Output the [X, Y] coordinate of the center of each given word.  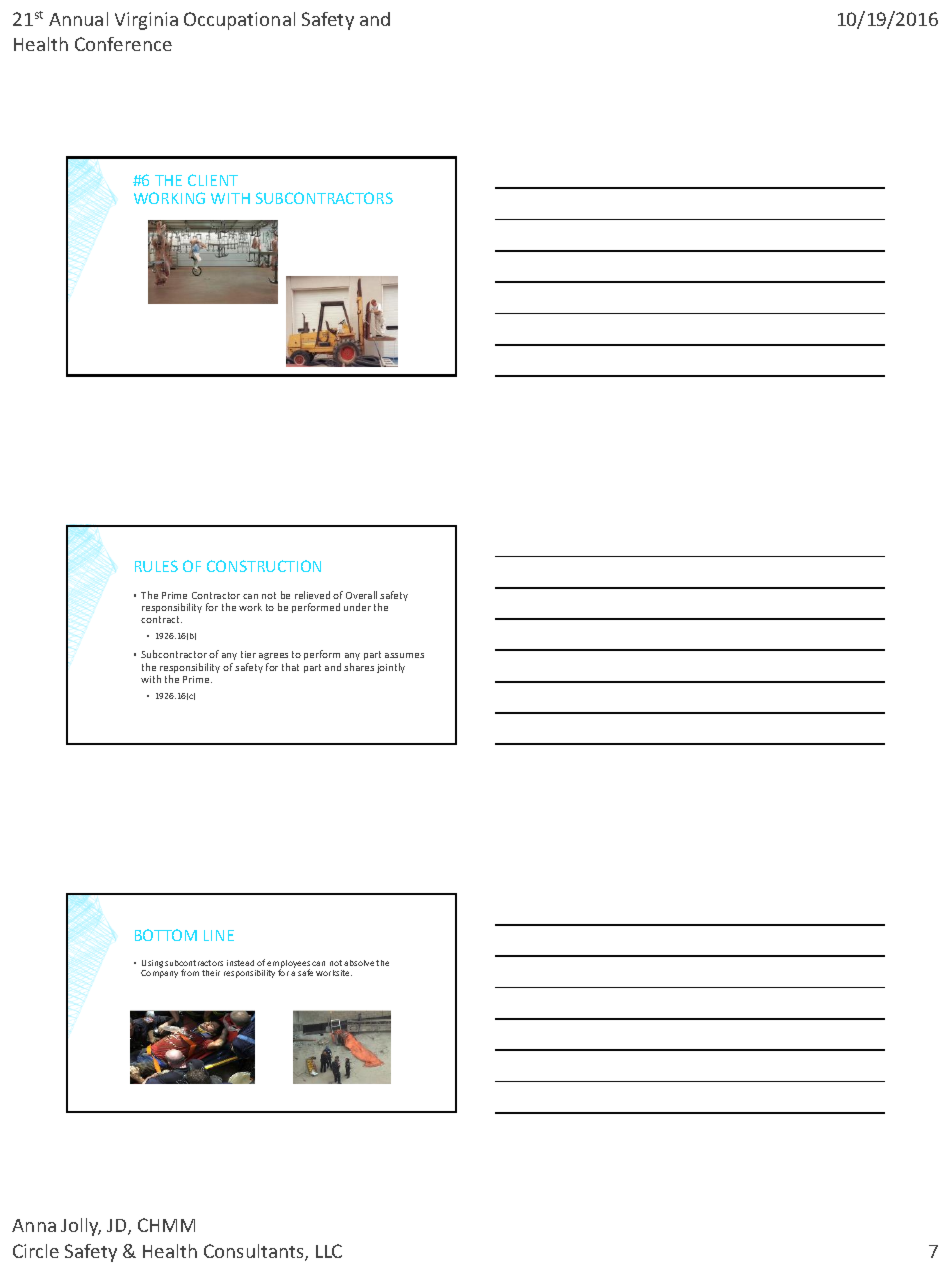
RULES [156, 566]
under [357, 607]
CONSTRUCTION [264, 566]
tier [248, 654]
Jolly [81, 1227]
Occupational [239, 21]
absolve [359, 963]
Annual [78, 19]
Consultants [255, 1252]
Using [152, 965]
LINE [219, 935]
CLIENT [213, 180]
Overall [361, 595]
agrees [273, 656]
